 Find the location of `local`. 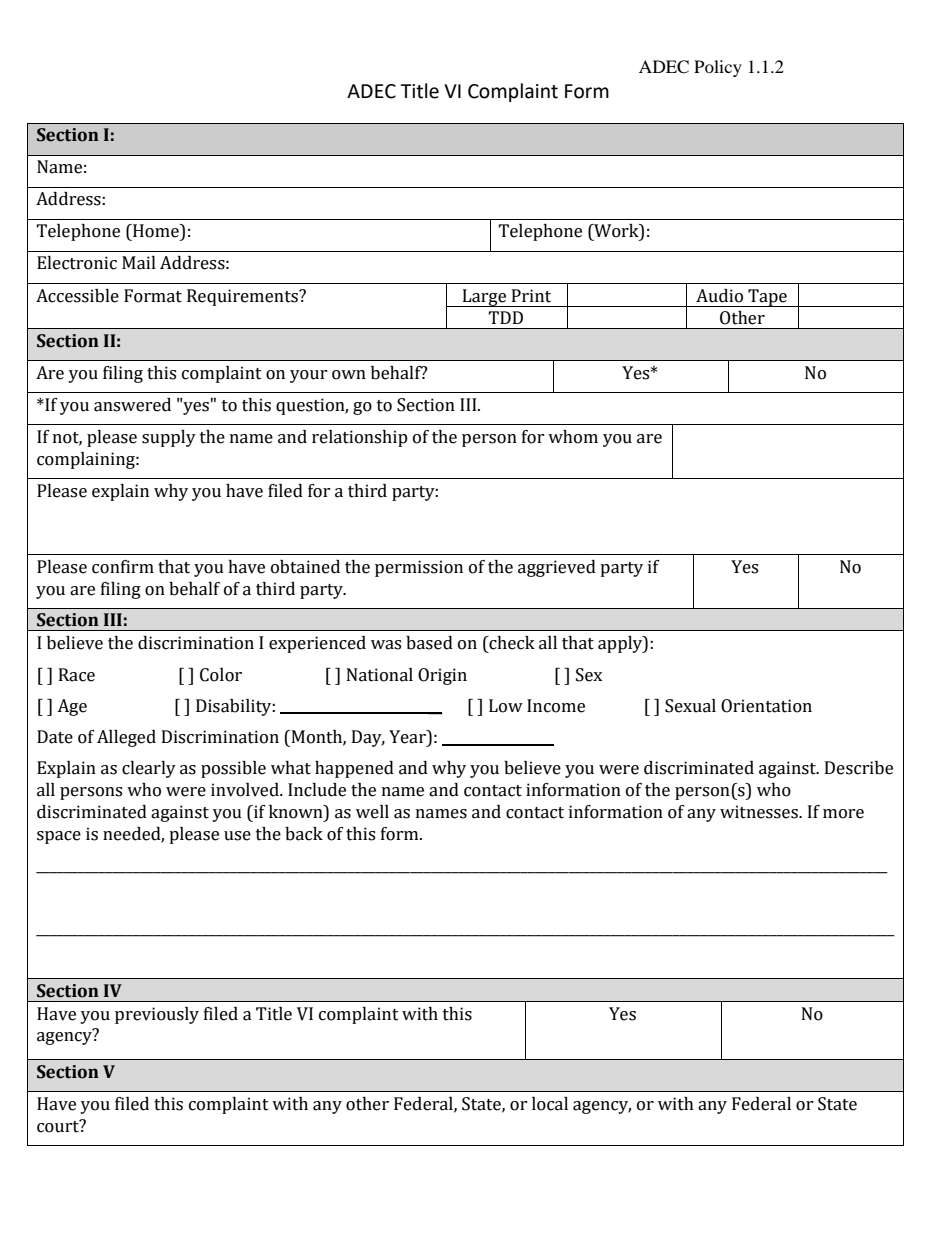

local is located at coordinates (550, 1104).
